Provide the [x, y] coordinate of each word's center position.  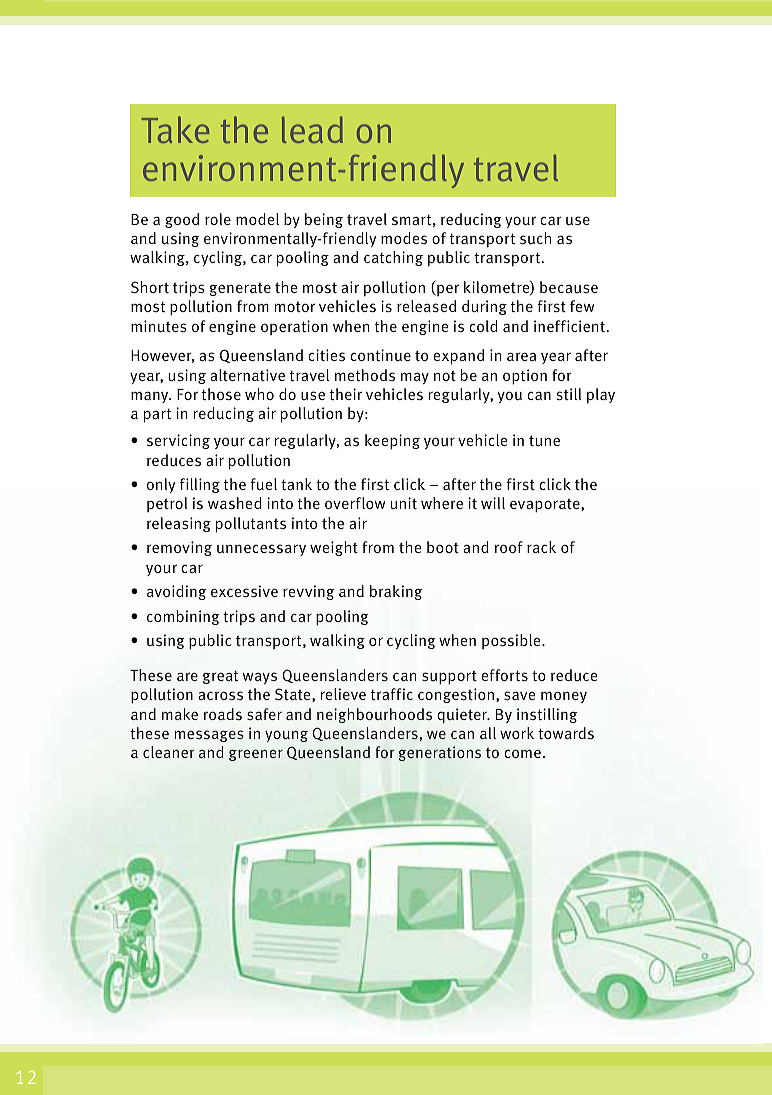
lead [312, 129]
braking [396, 592]
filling [200, 485]
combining [183, 617]
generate [240, 289]
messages [209, 736]
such [535, 238]
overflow [355, 503]
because [569, 287]
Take [175, 129]
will [493, 503]
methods [365, 375]
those [221, 394]
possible [512, 641]
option [525, 377]
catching [393, 258]
